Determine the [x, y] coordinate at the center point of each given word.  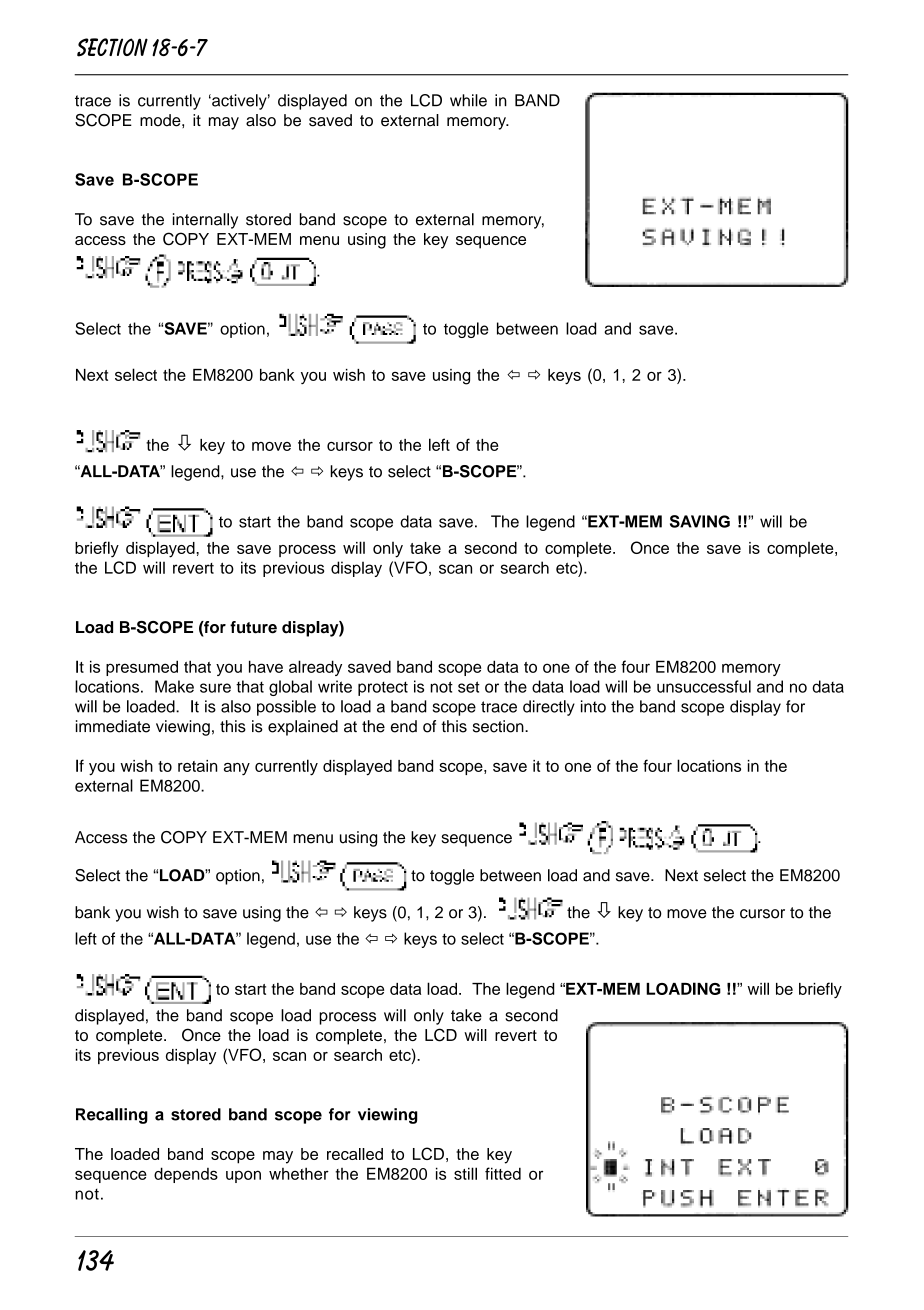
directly [549, 708]
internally [205, 221]
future [253, 627]
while [468, 100]
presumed [142, 668]
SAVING [700, 521]
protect [383, 688]
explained [303, 728]
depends [186, 1175]
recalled [355, 1154]
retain [197, 766]
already [315, 668]
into [593, 706]
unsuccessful [704, 686]
